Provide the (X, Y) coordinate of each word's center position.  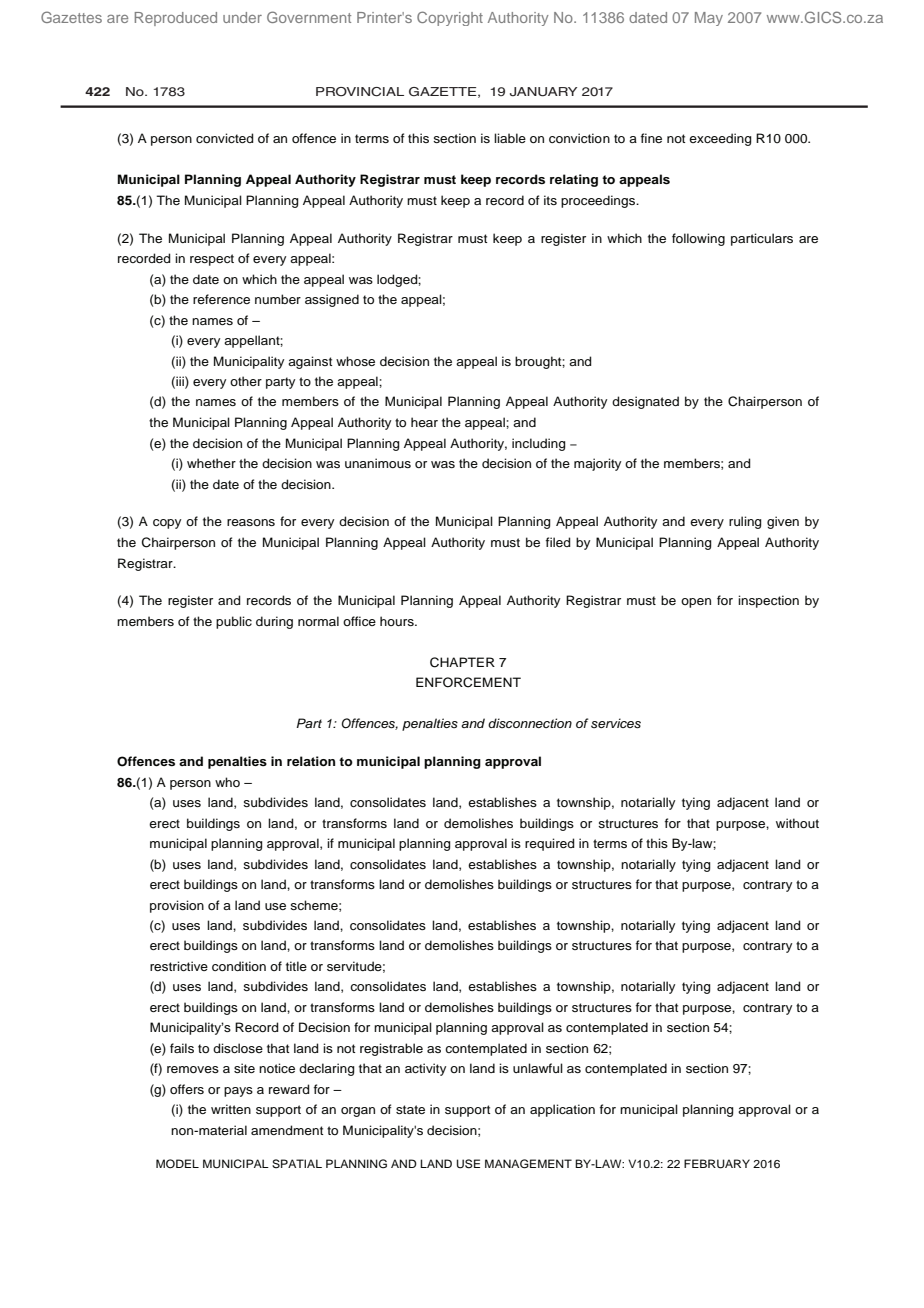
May (709, 19)
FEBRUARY (717, 1164)
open (696, 603)
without (797, 823)
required (549, 844)
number (278, 299)
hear (424, 422)
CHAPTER (462, 662)
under (242, 17)
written (231, 1109)
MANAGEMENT (528, 1164)
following (698, 239)
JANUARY (543, 92)
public (234, 622)
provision (177, 906)
